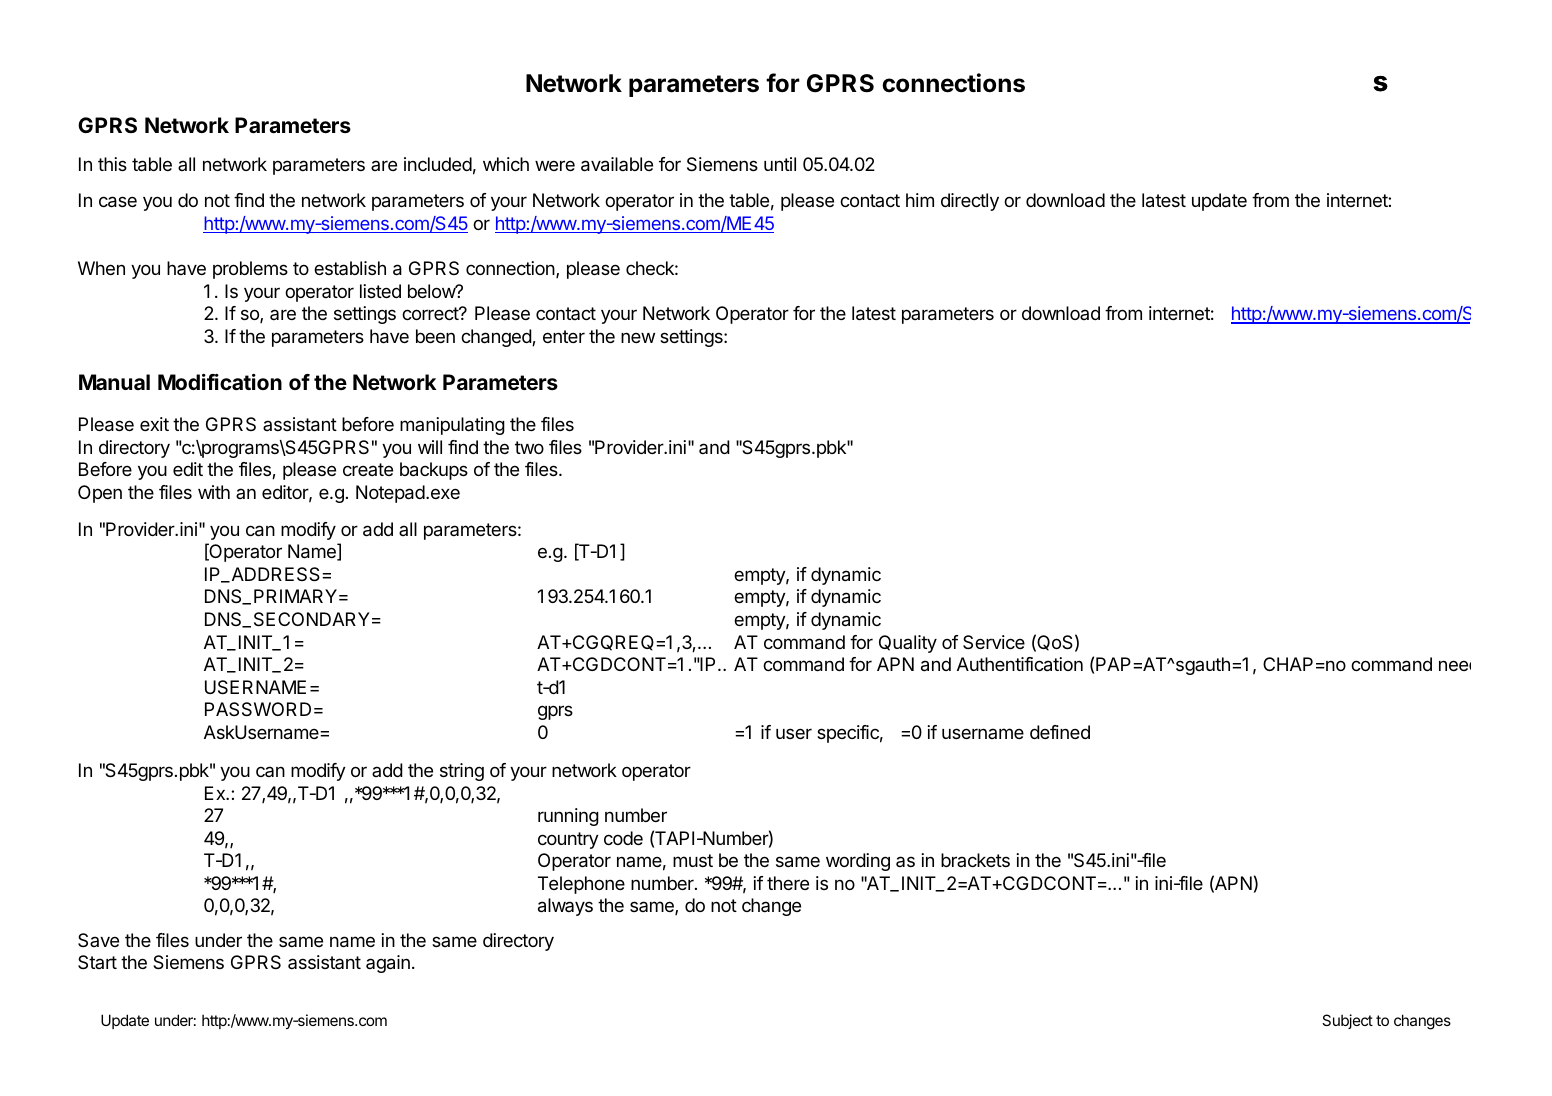 Image resolution: width=1552 pixels, height=1096 pixels. I want to click on case, so click(118, 202).
